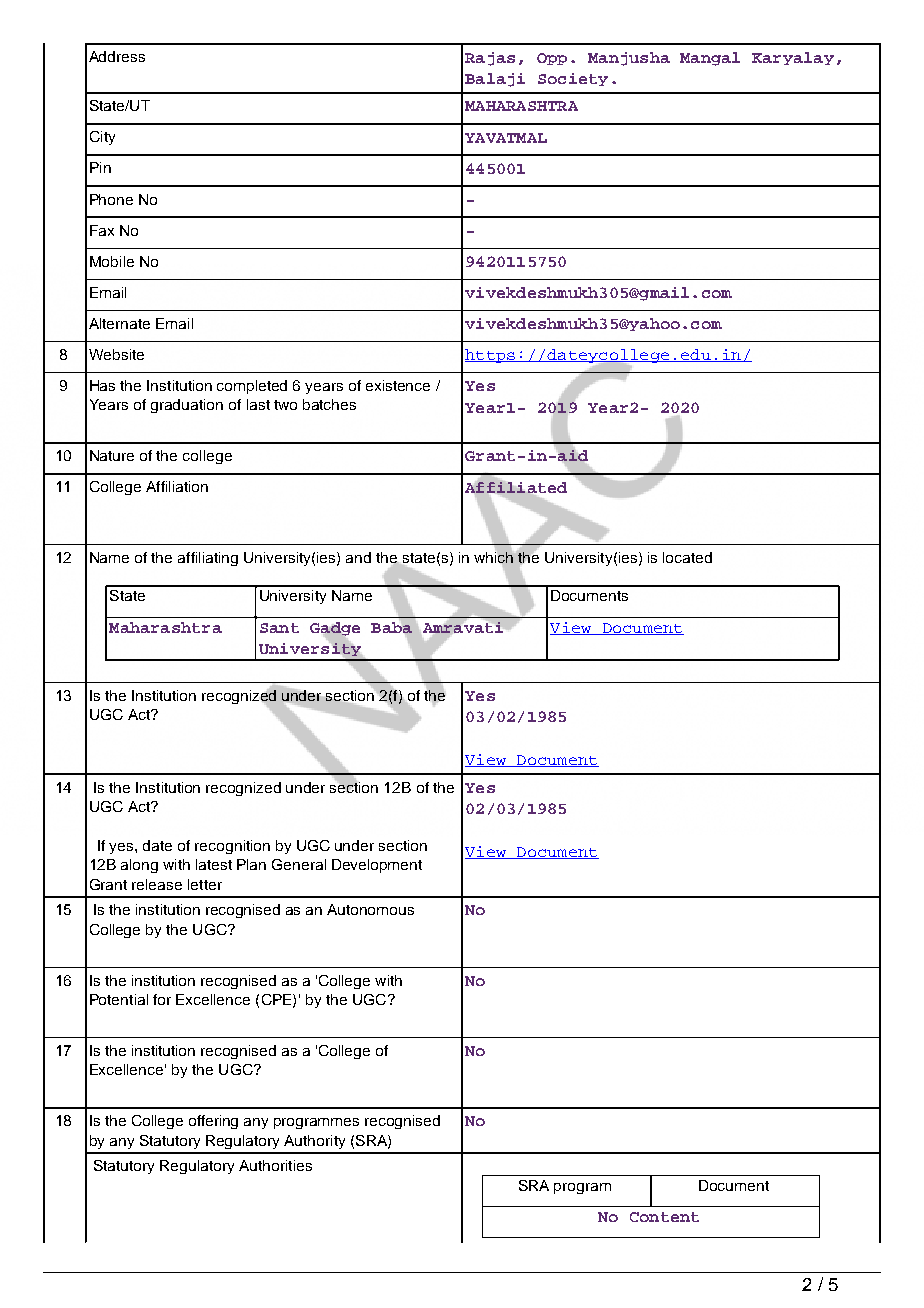  Describe the element at coordinates (314, 1142) in the page. I see `Authority` at that location.
